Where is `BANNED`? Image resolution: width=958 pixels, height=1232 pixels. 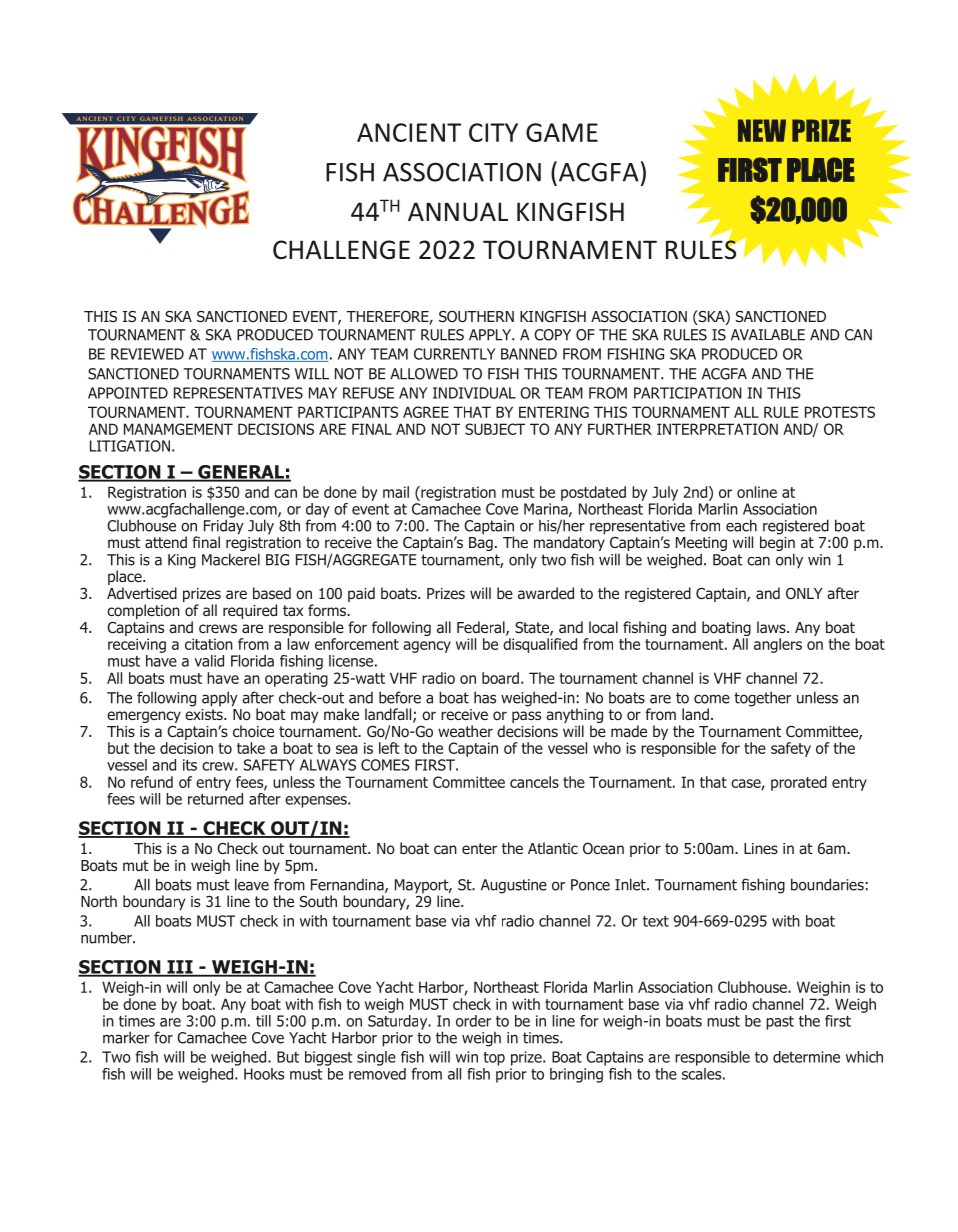
BANNED is located at coordinates (529, 354).
